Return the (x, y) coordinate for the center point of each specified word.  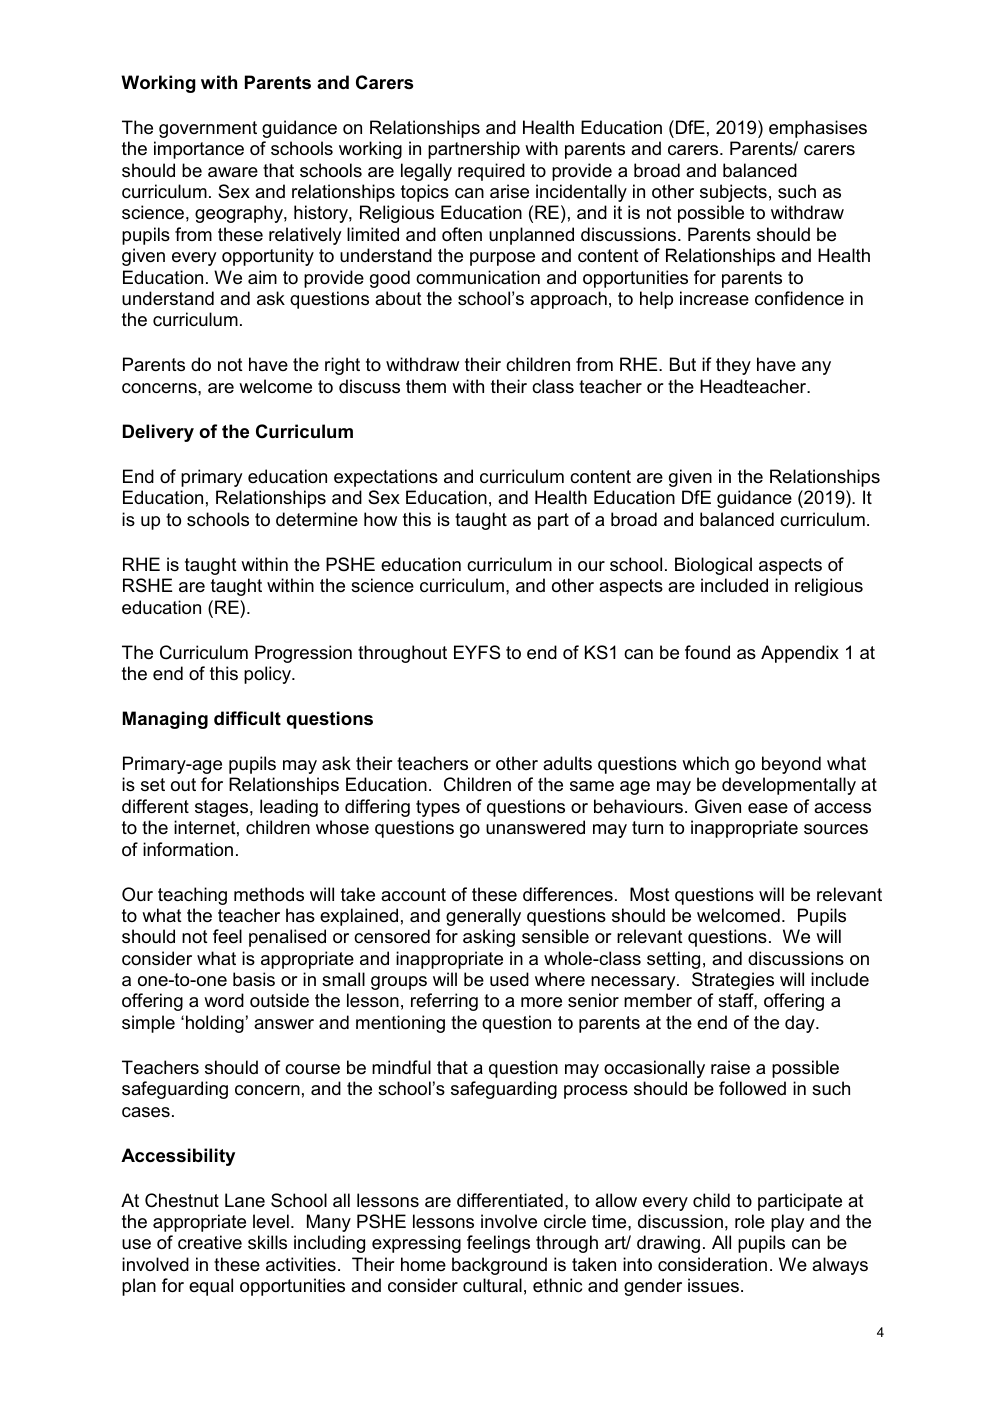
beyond (791, 765)
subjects (733, 193)
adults (567, 763)
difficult (247, 718)
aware (233, 172)
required (491, 172)
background (499, 1266)
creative (210, 1242)
